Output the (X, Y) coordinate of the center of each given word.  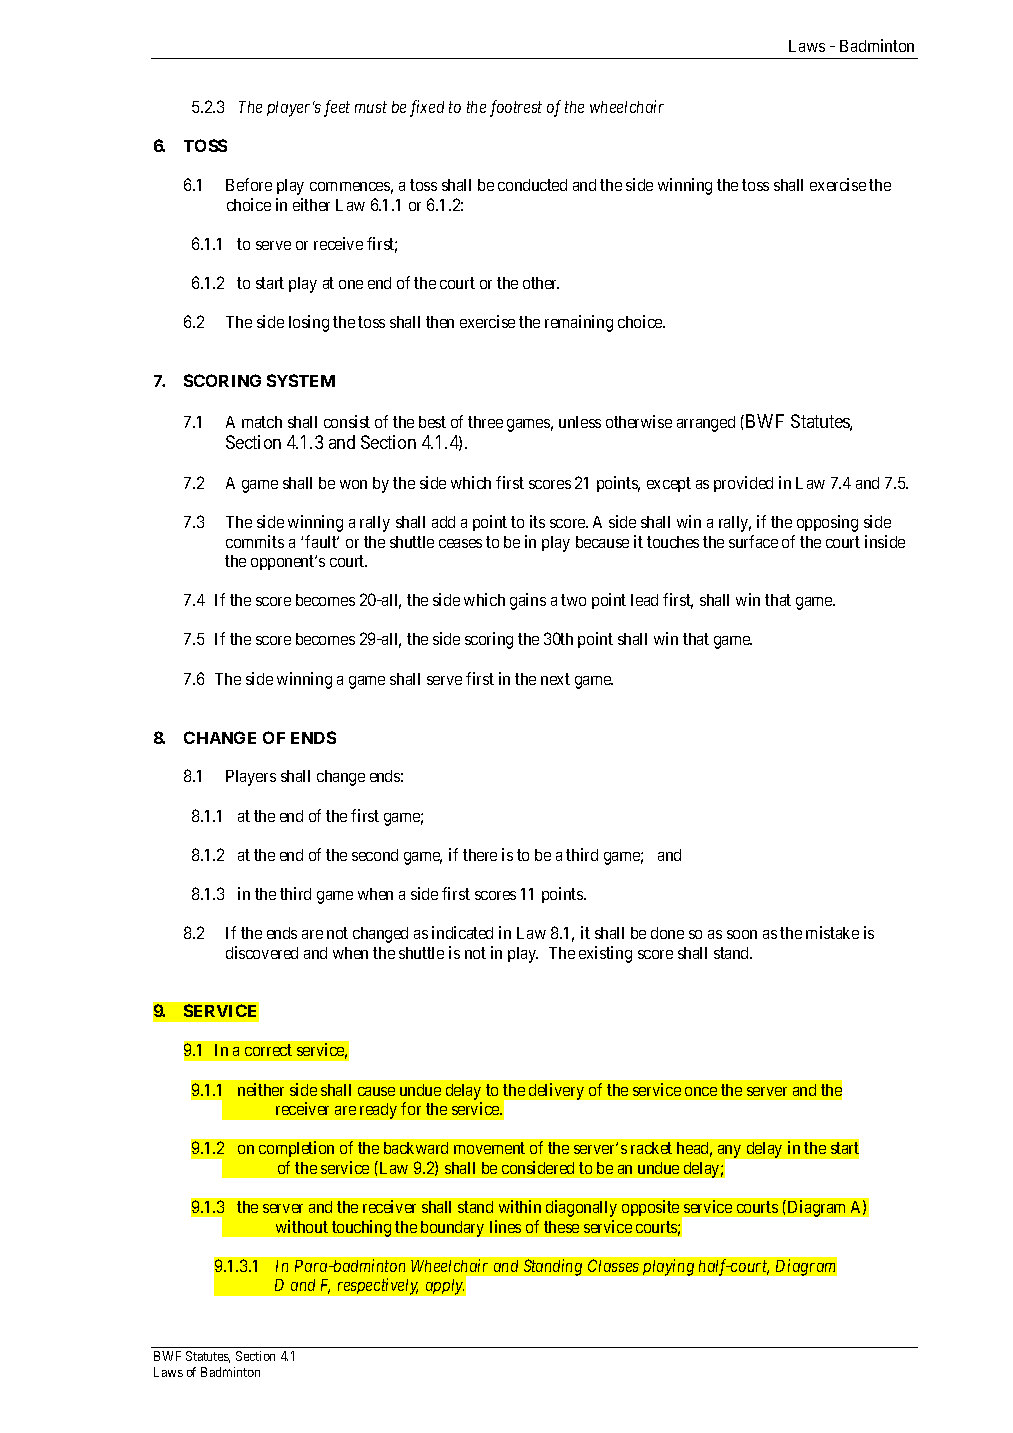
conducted (532, 185)
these (561, 1227)
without (302, 1226)
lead (644, 600)
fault (322, 541)
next (555, 679)
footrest (516, 108)
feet (337, 108)
